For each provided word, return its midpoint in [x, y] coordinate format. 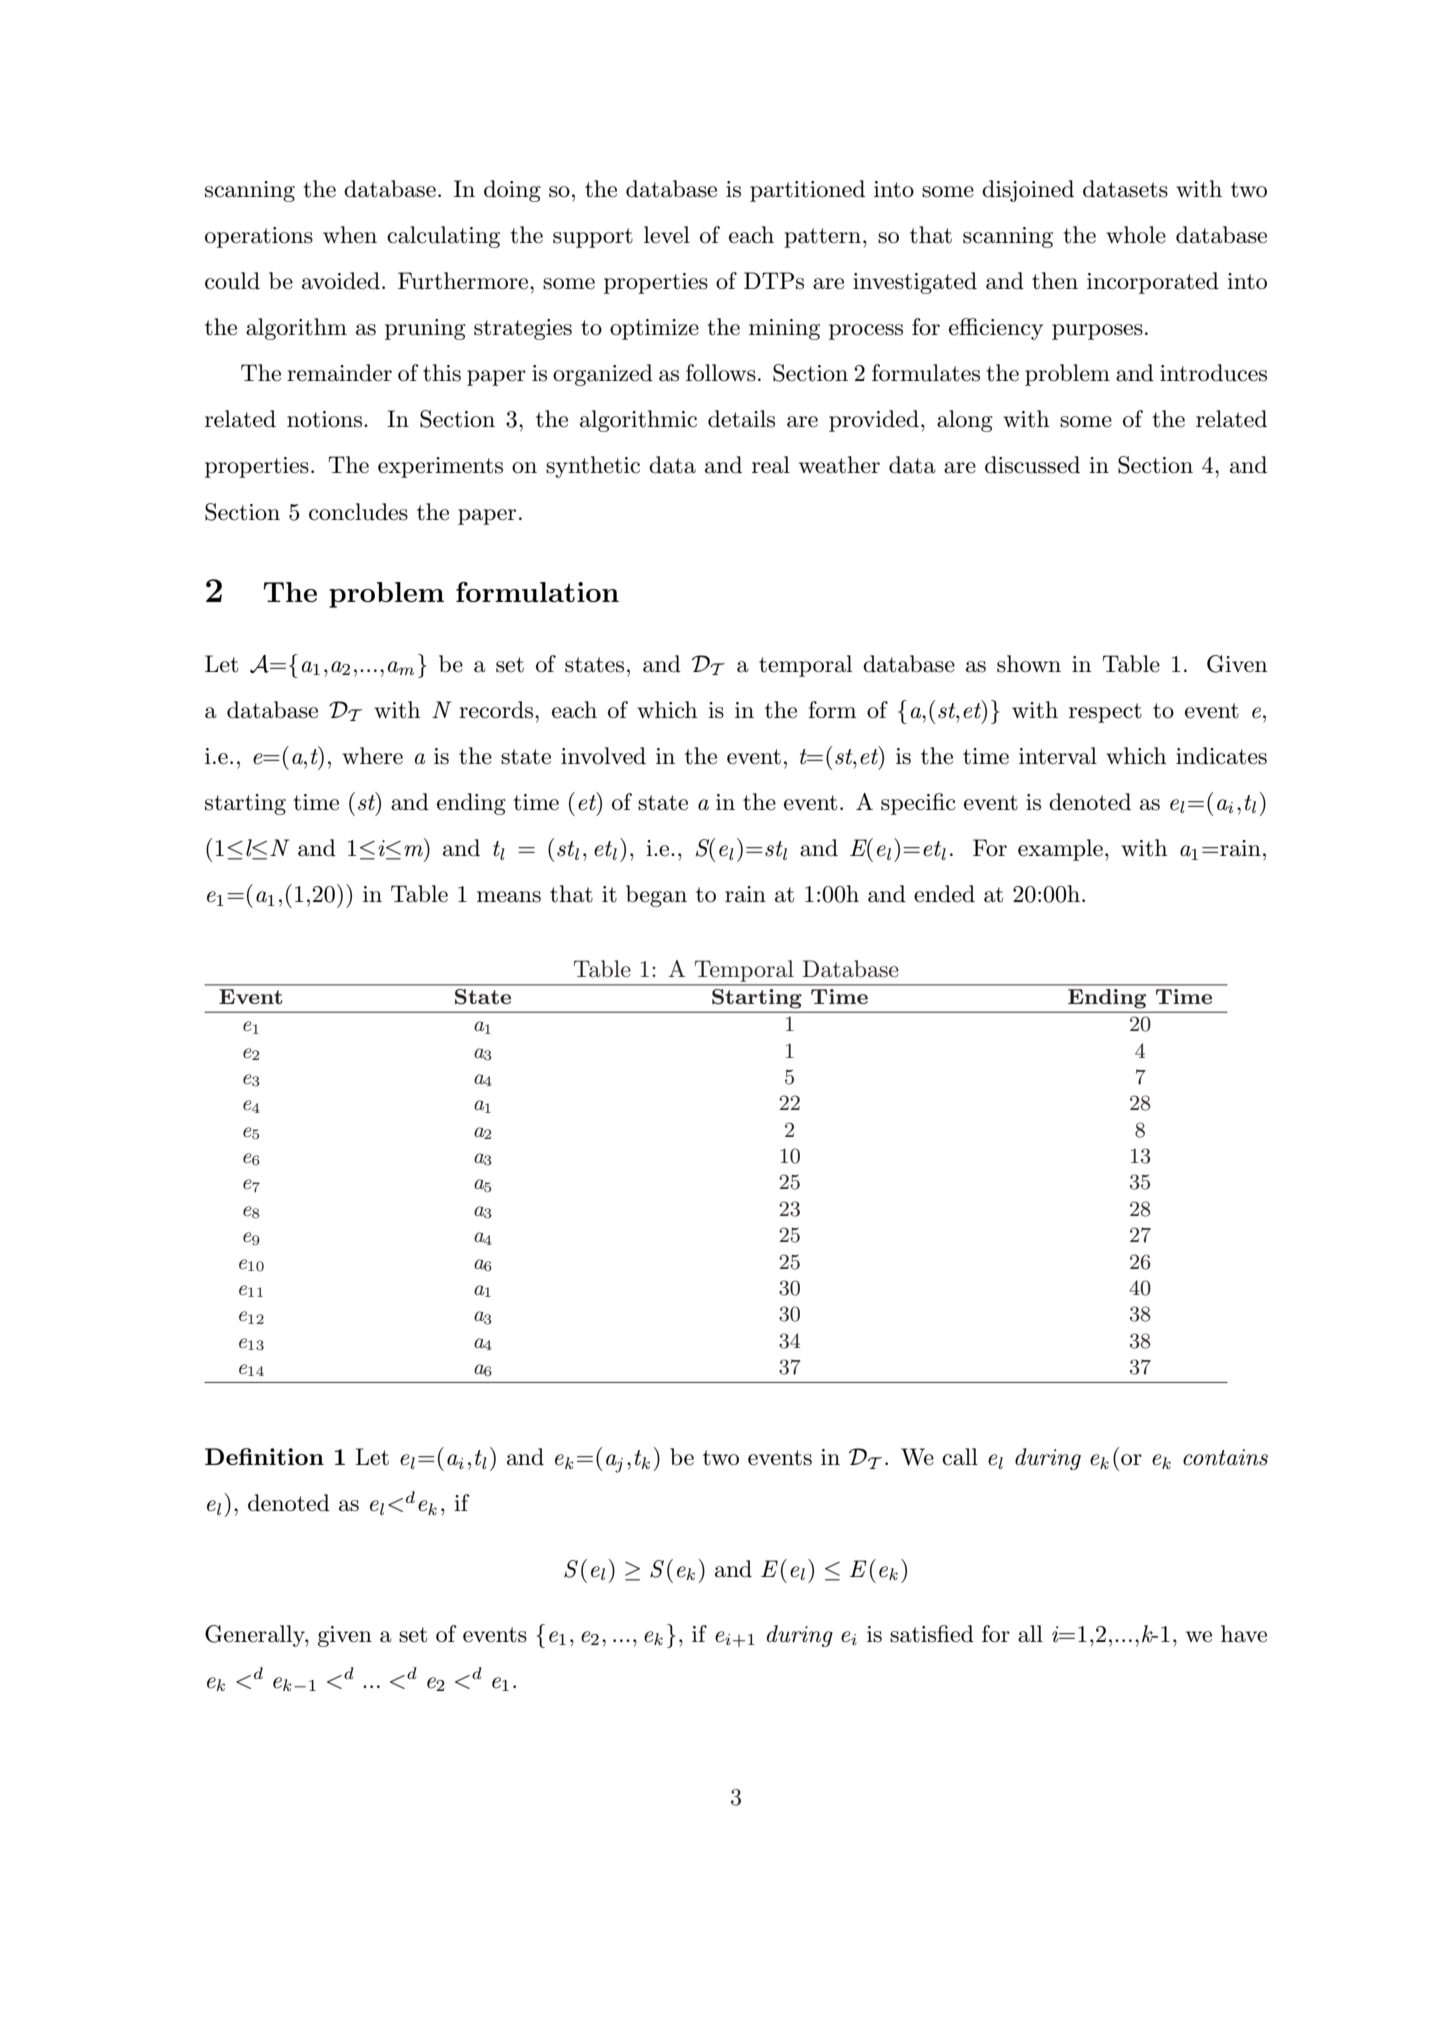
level [667, 235]
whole [1136, 235]
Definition [264, 1456]
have [1244, 1634]
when [350, 235]
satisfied [932, 1634]
